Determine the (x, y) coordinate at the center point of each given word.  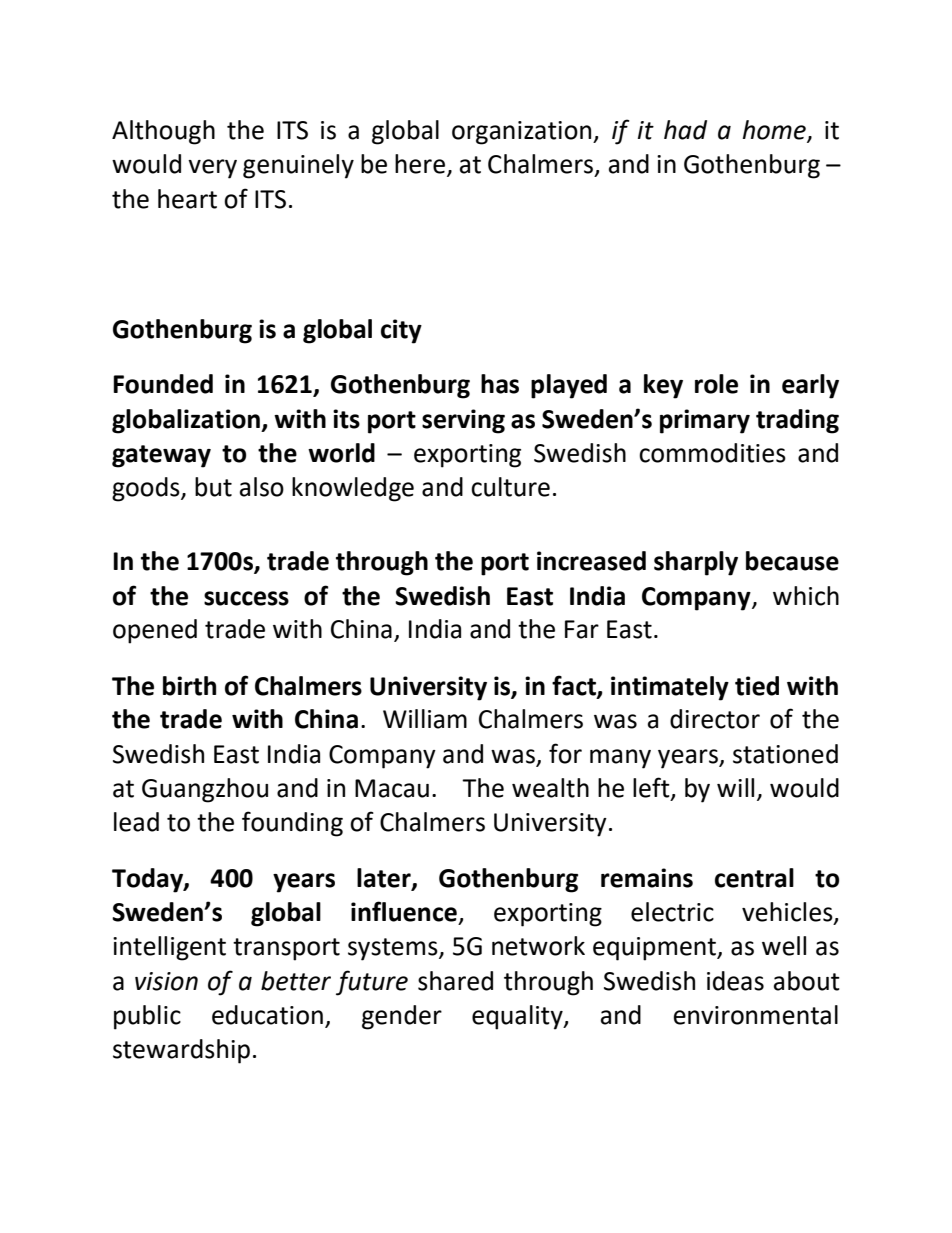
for (565, 753)
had (685, 130)
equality (518, 1017)
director (715, 719)
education (267, 1015)
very (212, 169)
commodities (712, 453)
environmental (756, 1015)
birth (189, 686)
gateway (161, 456)
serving (463, 421)
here (421, 165)
